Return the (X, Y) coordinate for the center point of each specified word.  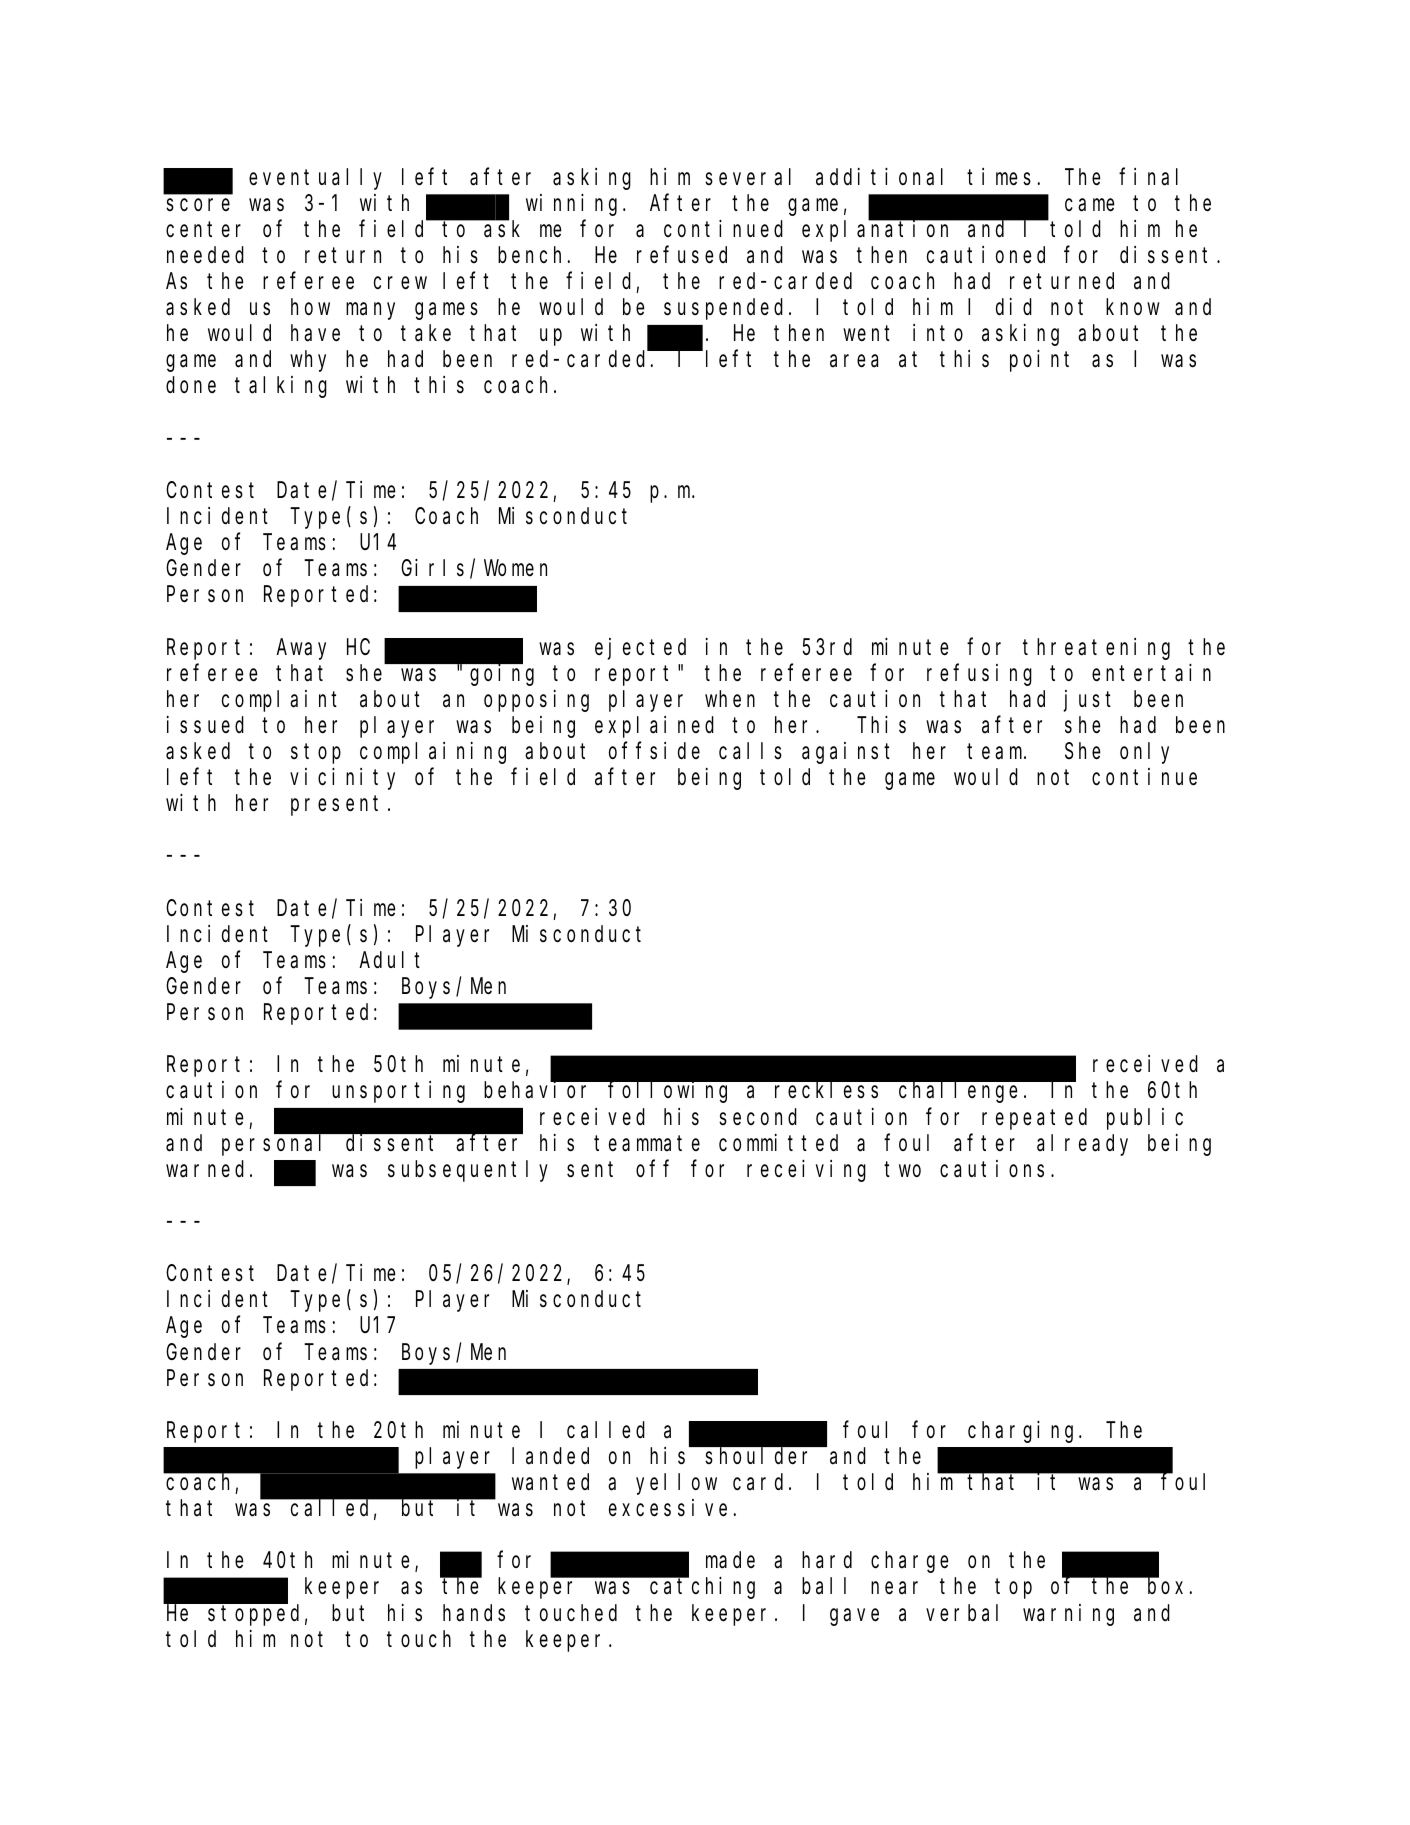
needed (205, 255)
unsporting (398, 1092)
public (1145, 1119)
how (310, 307)
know (1133, 307)
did (1014, 307)
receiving (806, 1171)
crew (400, 283)
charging (1024, 1432)
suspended (727, 309)
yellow (676, 1484)
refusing (979, 675)
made (730, 1560)
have (315, 333)
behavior (540, 1090)
